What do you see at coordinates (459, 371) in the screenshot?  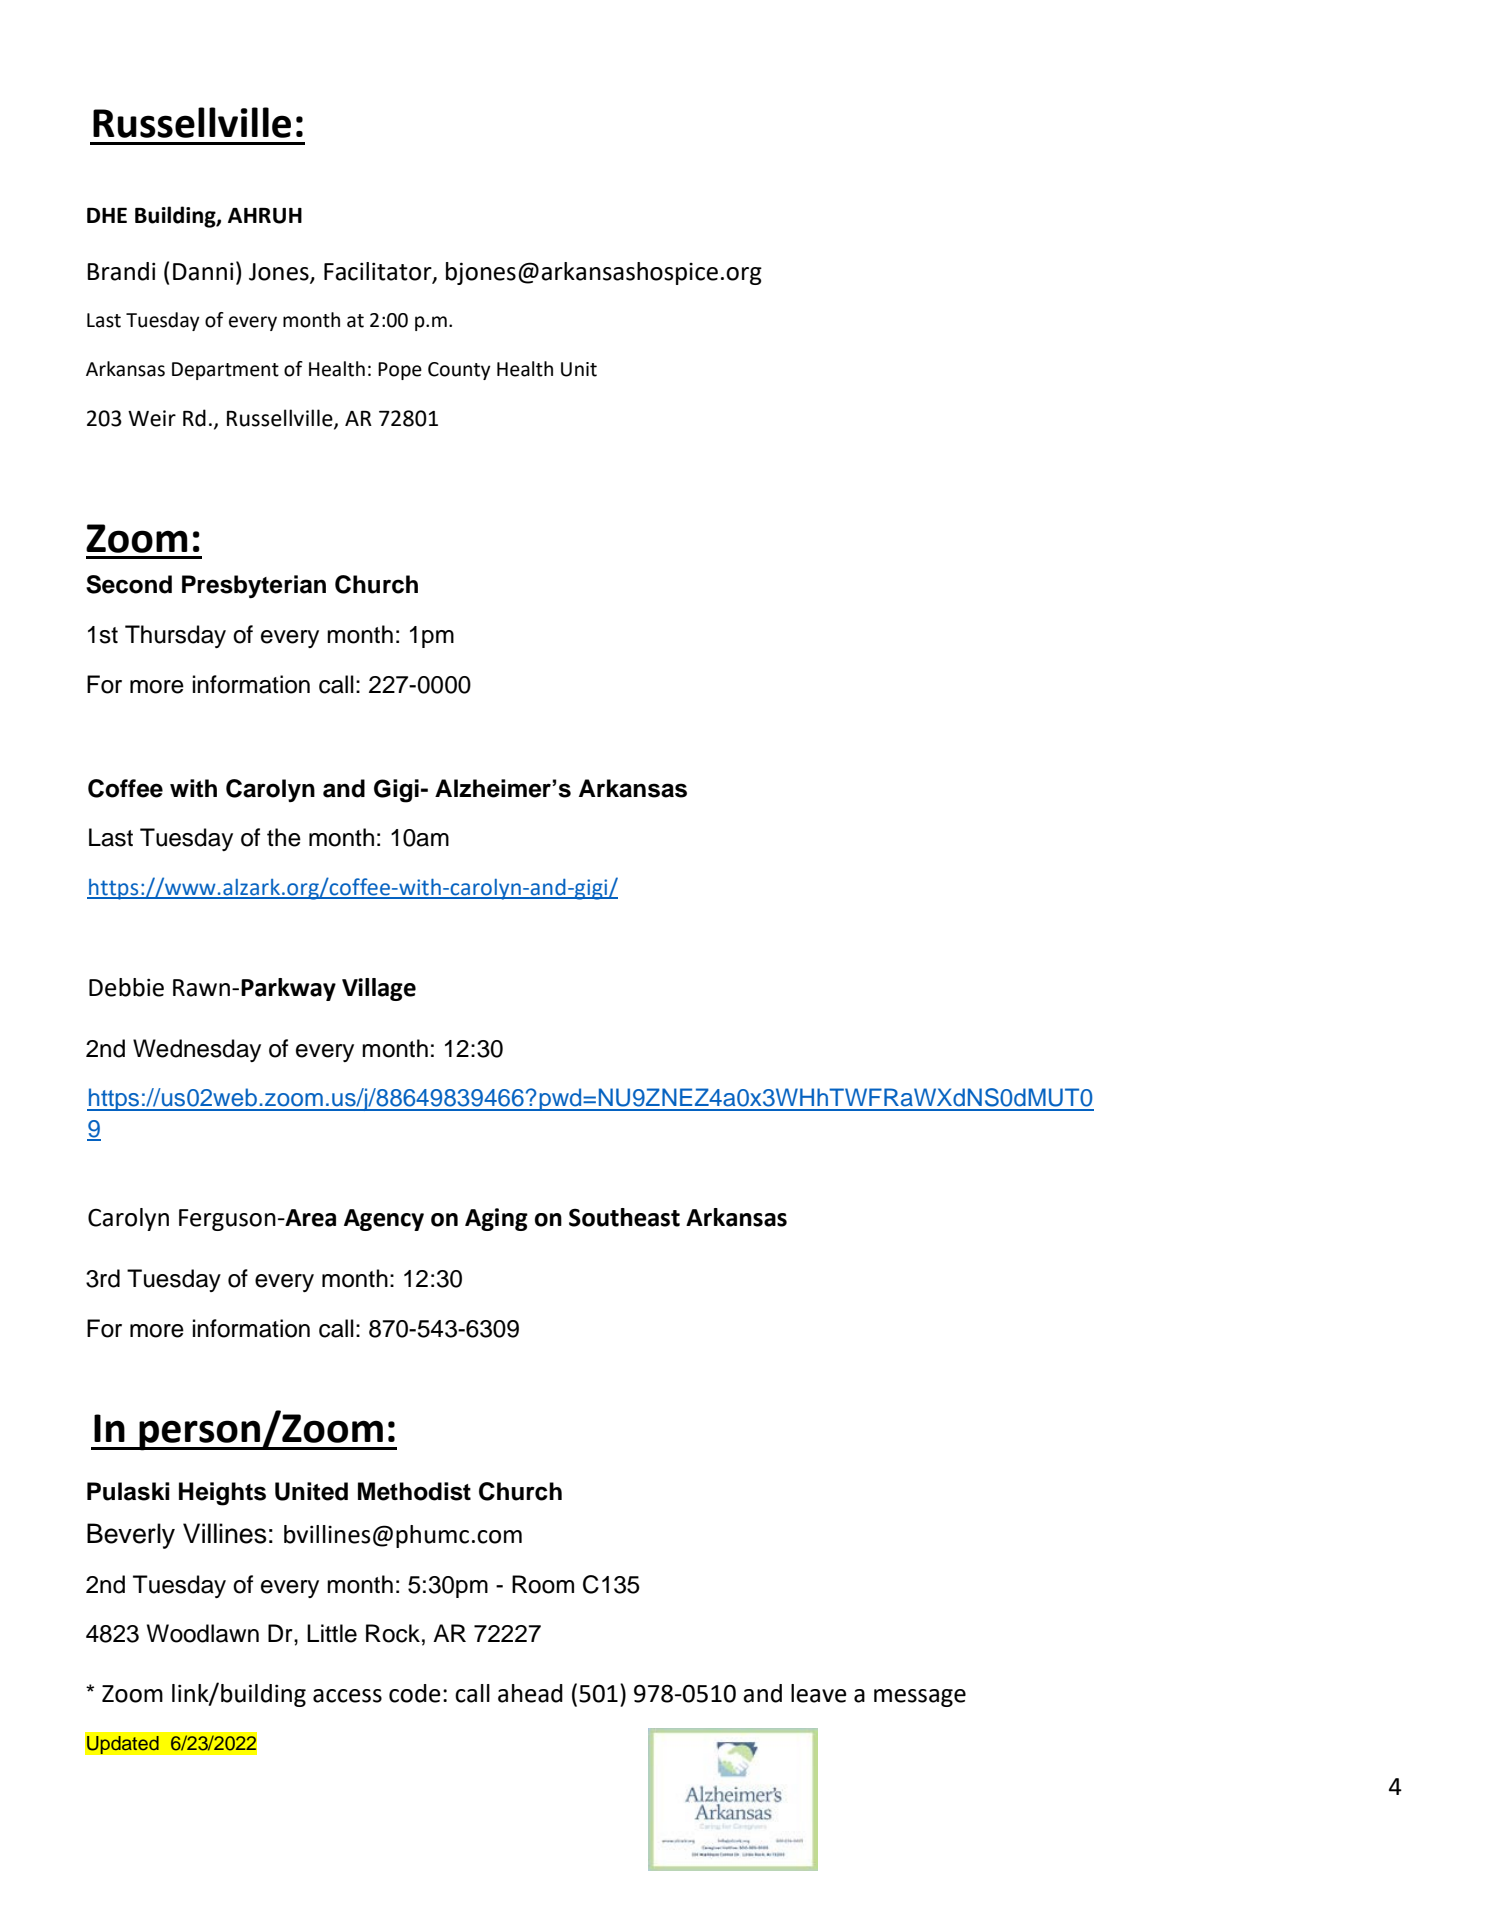 I see `County` at bounding box center [459, 371].
